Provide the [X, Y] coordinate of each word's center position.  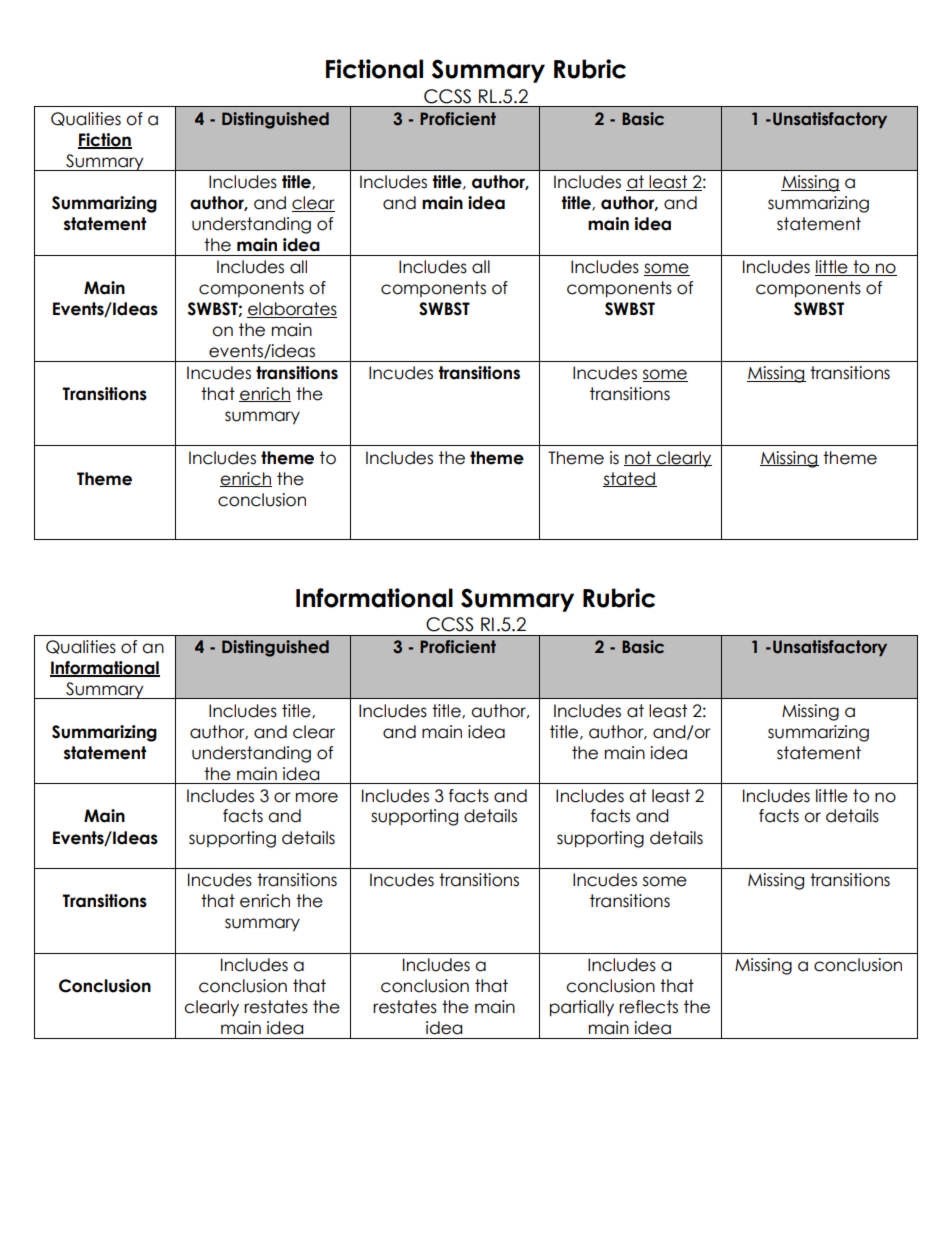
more [317, 797]
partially [582, 1008]
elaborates [292, 310]
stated [630, 479]
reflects [648, 1007]
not [639, 458]
